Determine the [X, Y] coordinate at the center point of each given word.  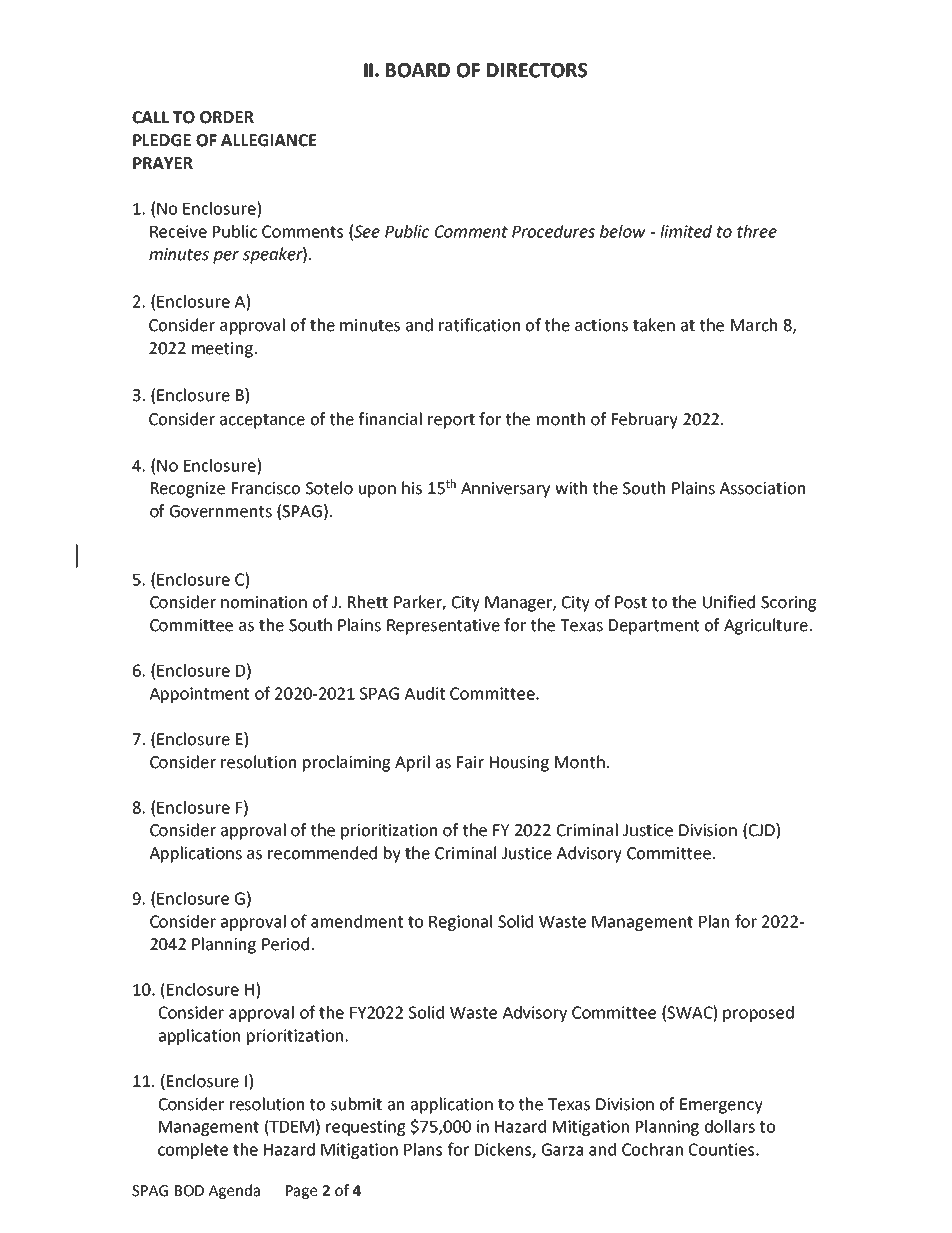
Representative [443, 627]
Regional [460, 923]
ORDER [227, 117]
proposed [758, 1014]
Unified [729, 602]
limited [686, 231]
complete [193, 1151]
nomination [264, 602]
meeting [222, 350]
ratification [479, 325]
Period [285, 944]
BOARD [418, 70]
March [754, 325]
